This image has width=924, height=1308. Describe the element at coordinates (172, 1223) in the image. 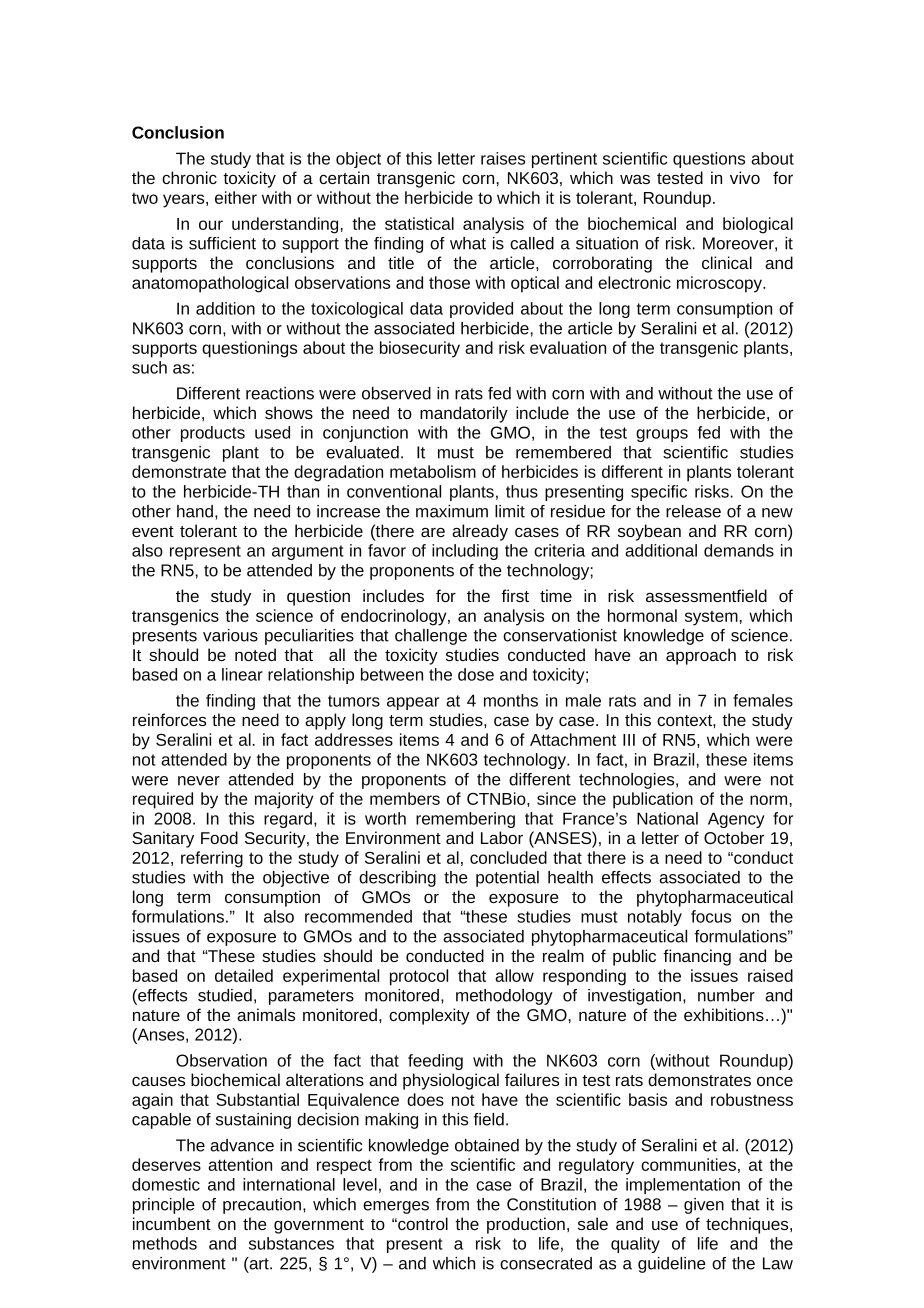

I see `incumbent` at that location.
